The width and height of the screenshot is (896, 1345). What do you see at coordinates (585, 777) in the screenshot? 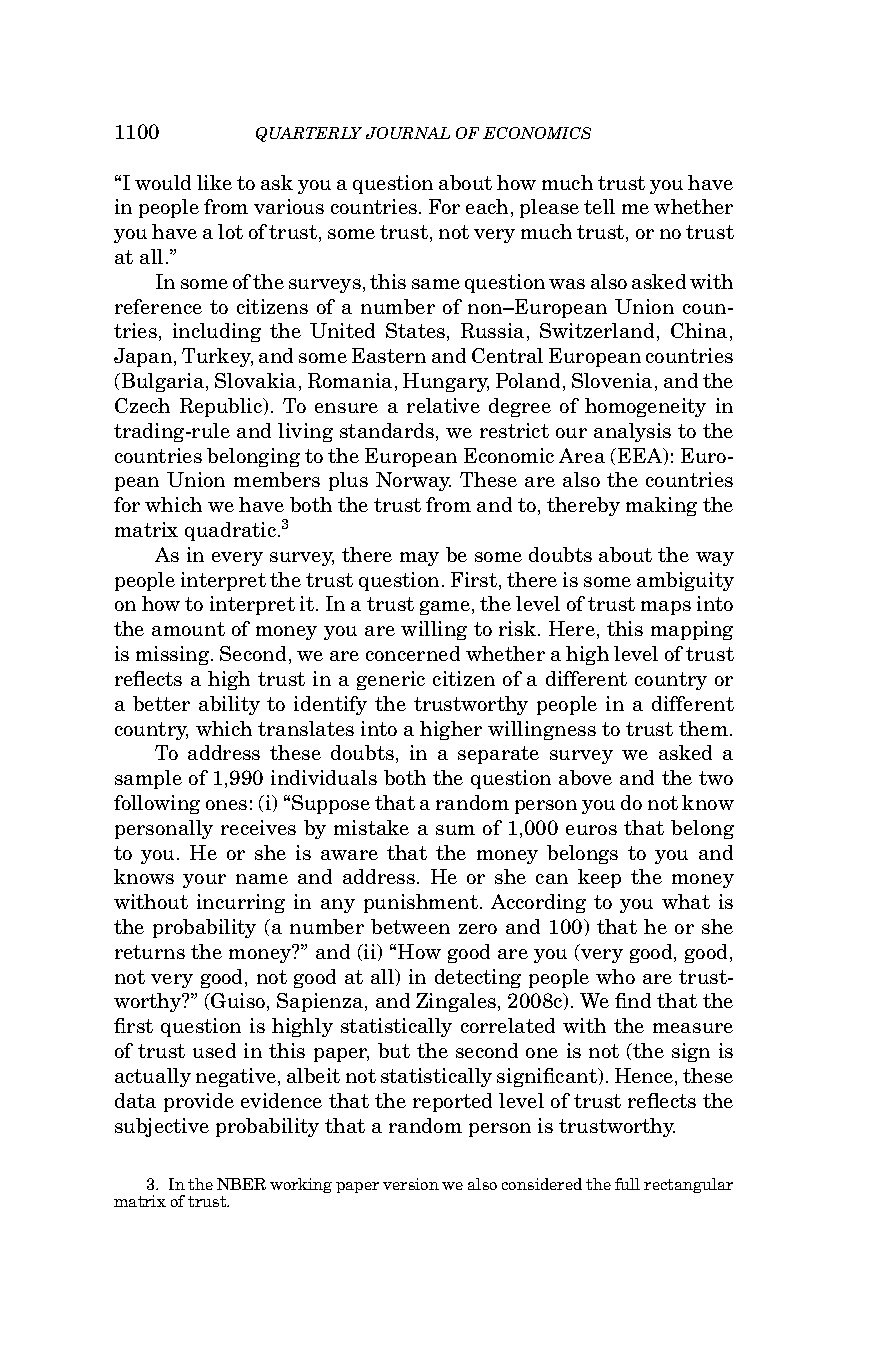
I see `above` at bounding box center [585, 777].
